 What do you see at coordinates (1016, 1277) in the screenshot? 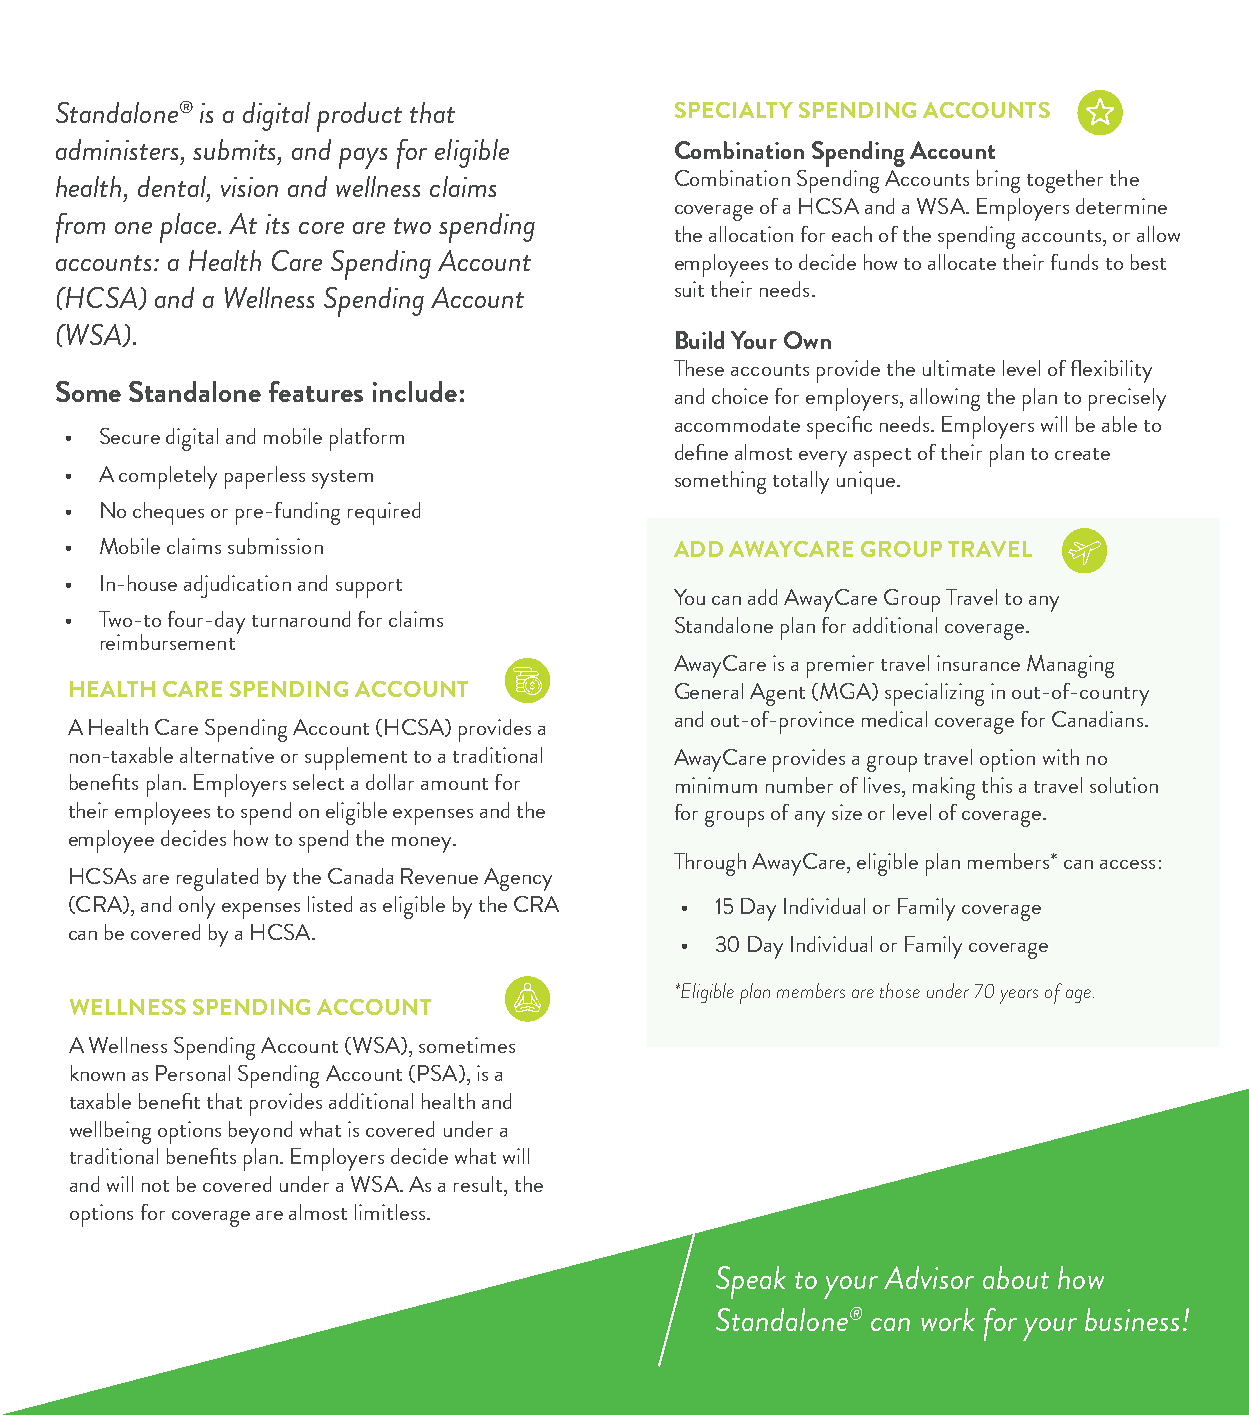
I see `about` at bounding box center [1016, 1277].
